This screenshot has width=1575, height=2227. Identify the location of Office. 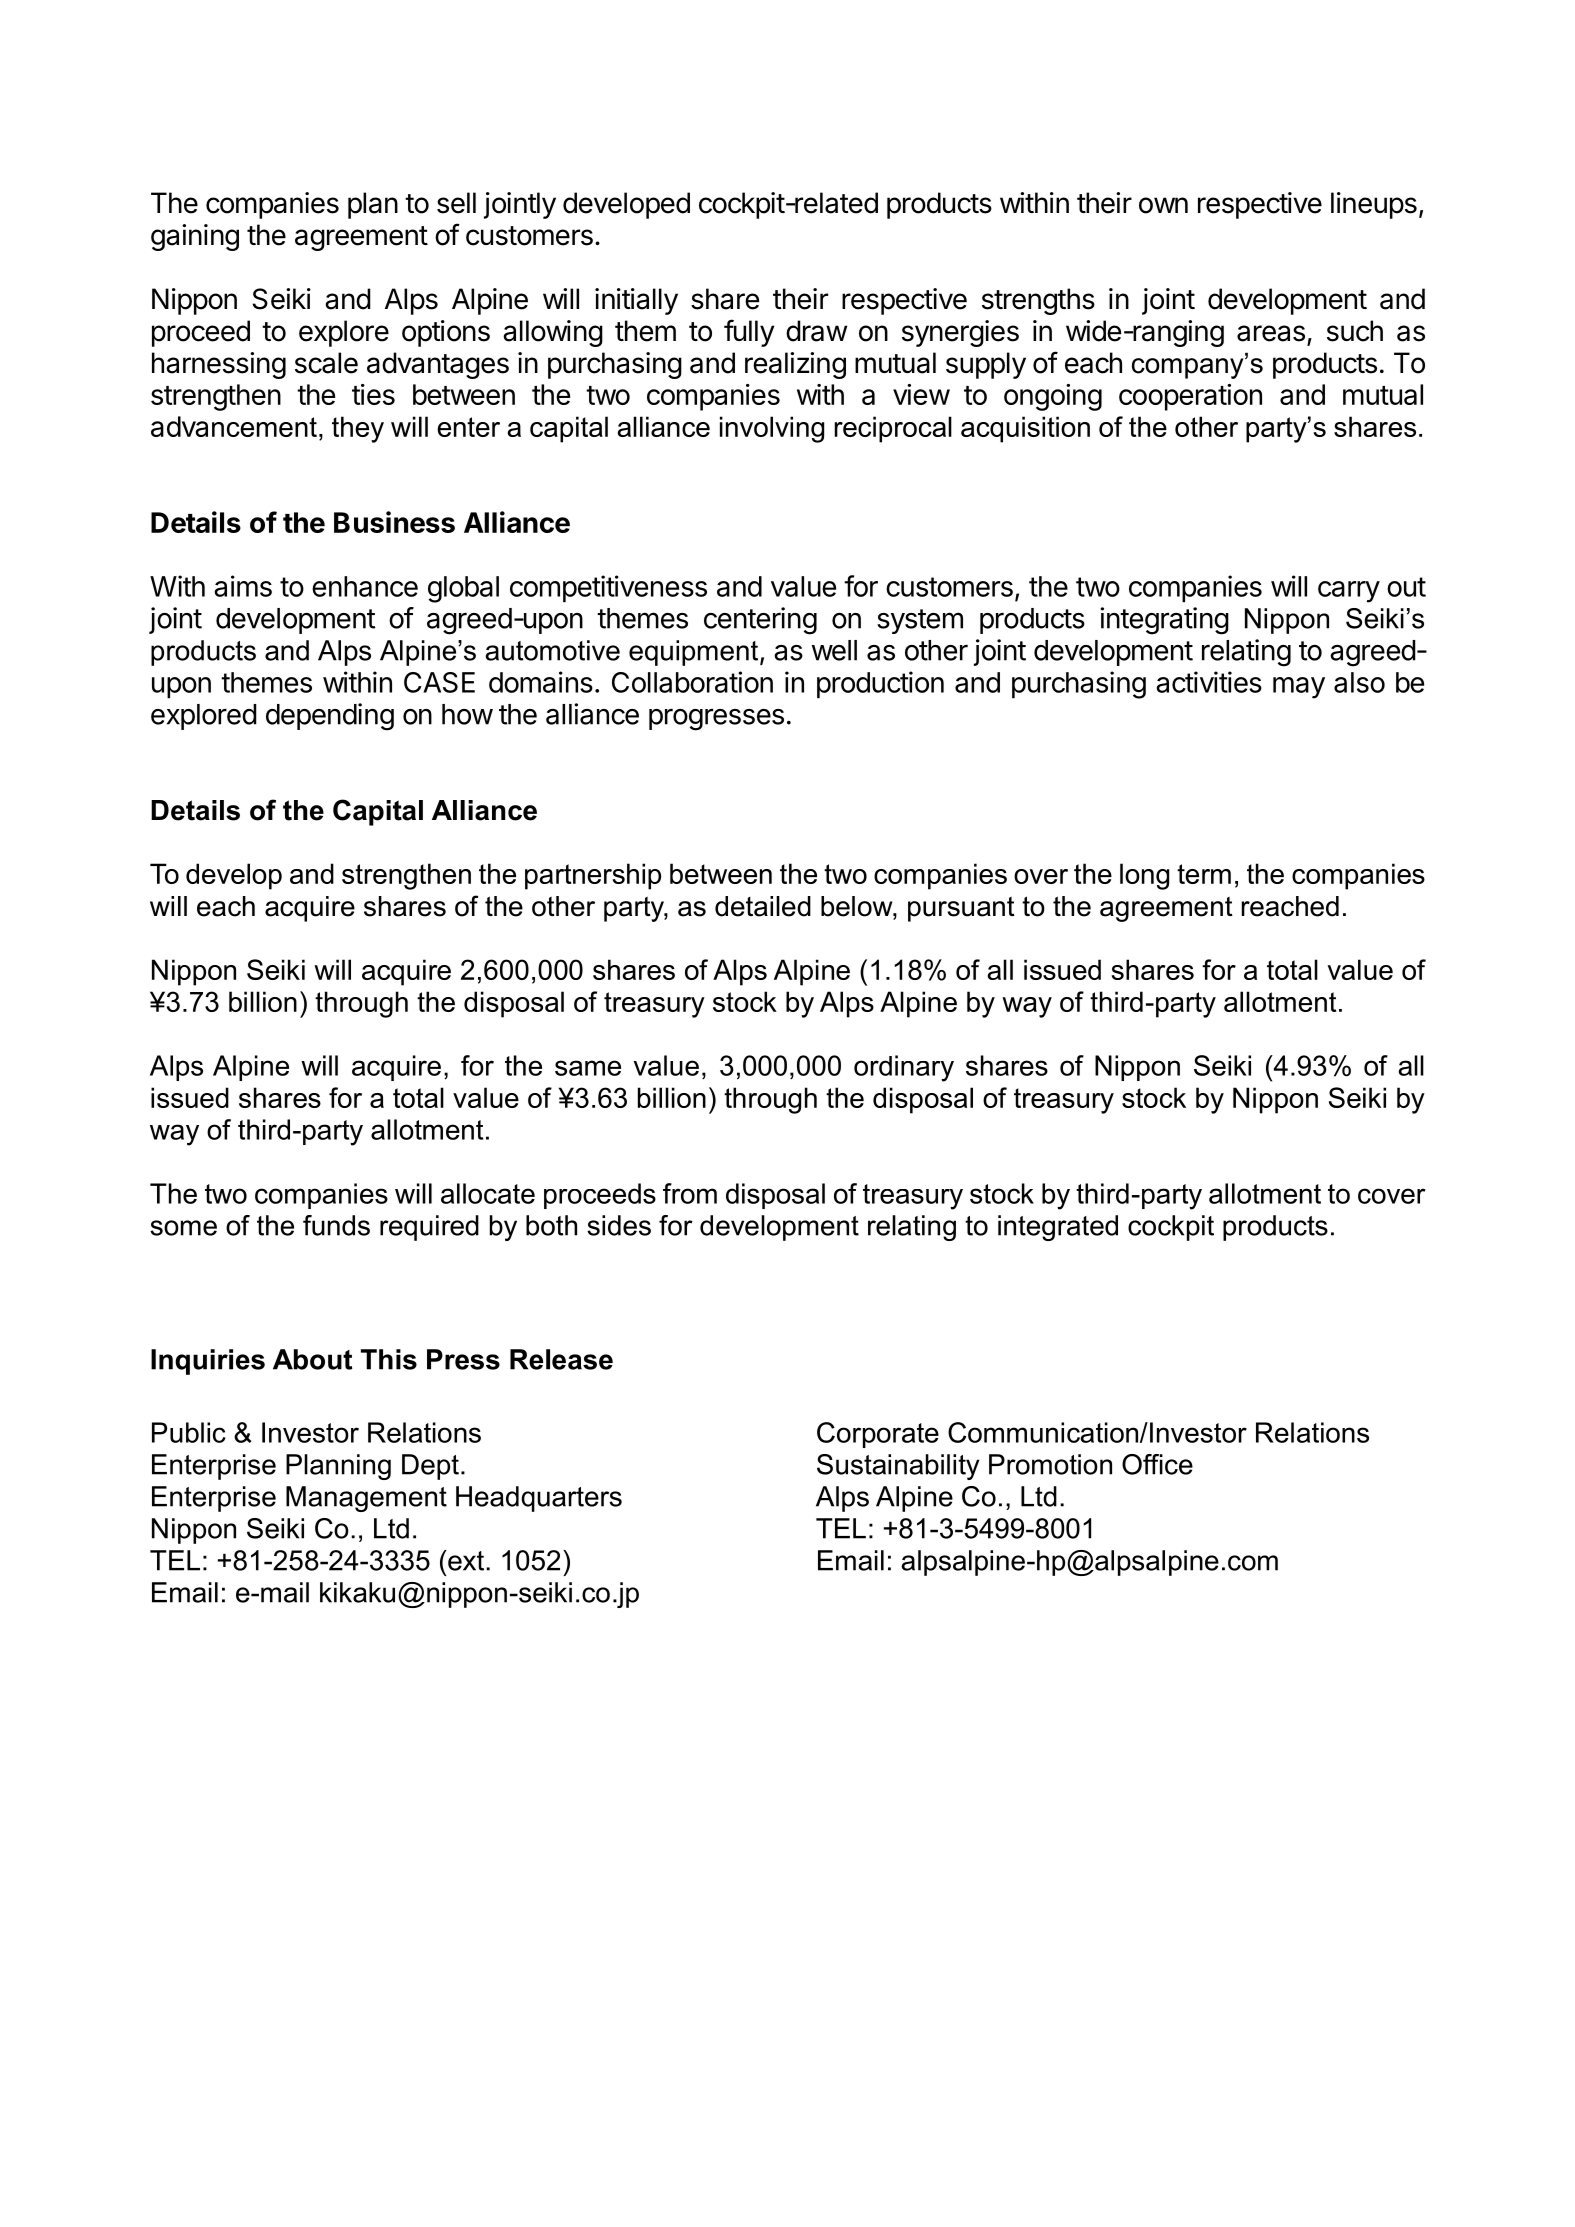
(1157, 1464).
